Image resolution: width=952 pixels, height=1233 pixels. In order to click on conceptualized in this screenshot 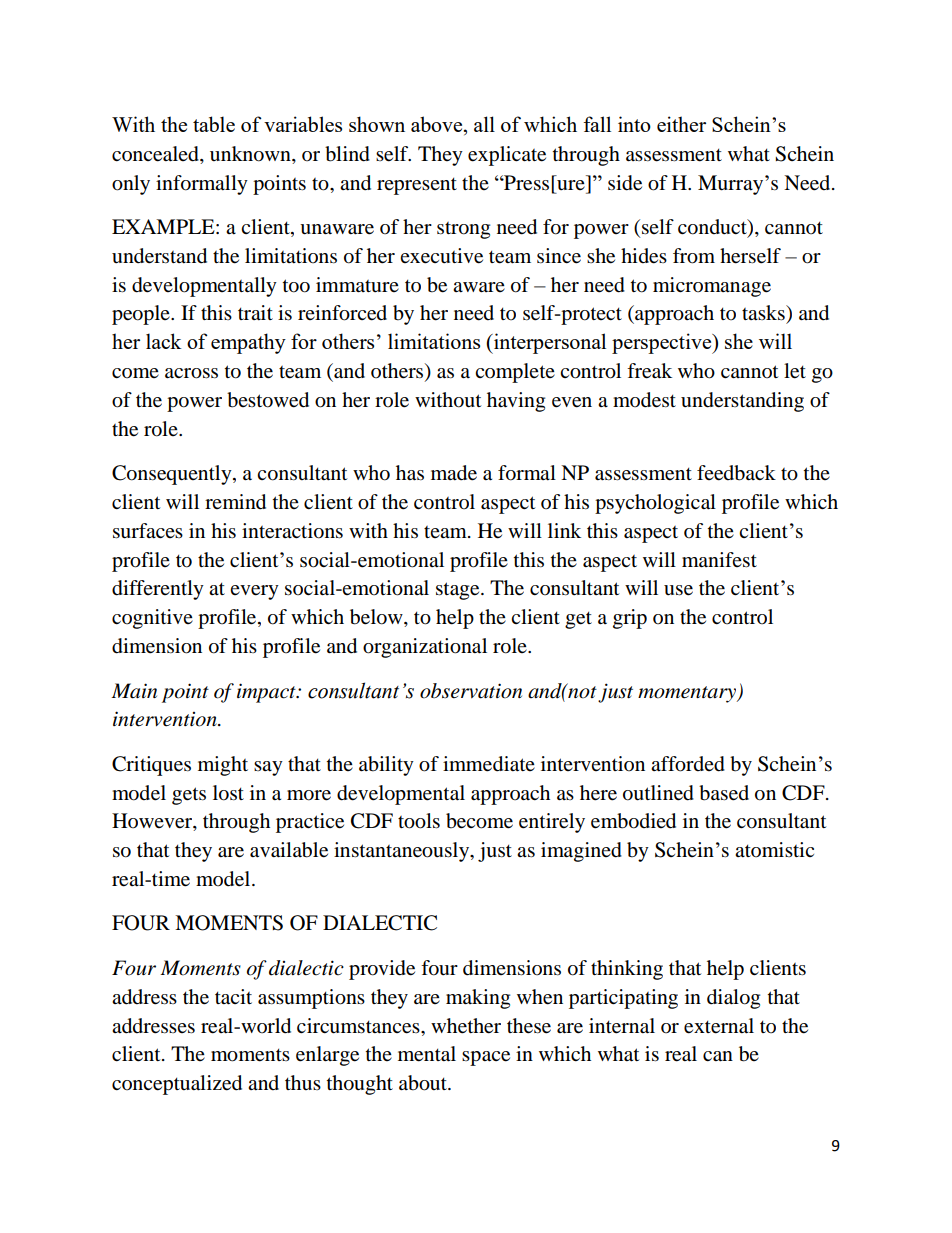, I will do `click(177, 1085)`.
